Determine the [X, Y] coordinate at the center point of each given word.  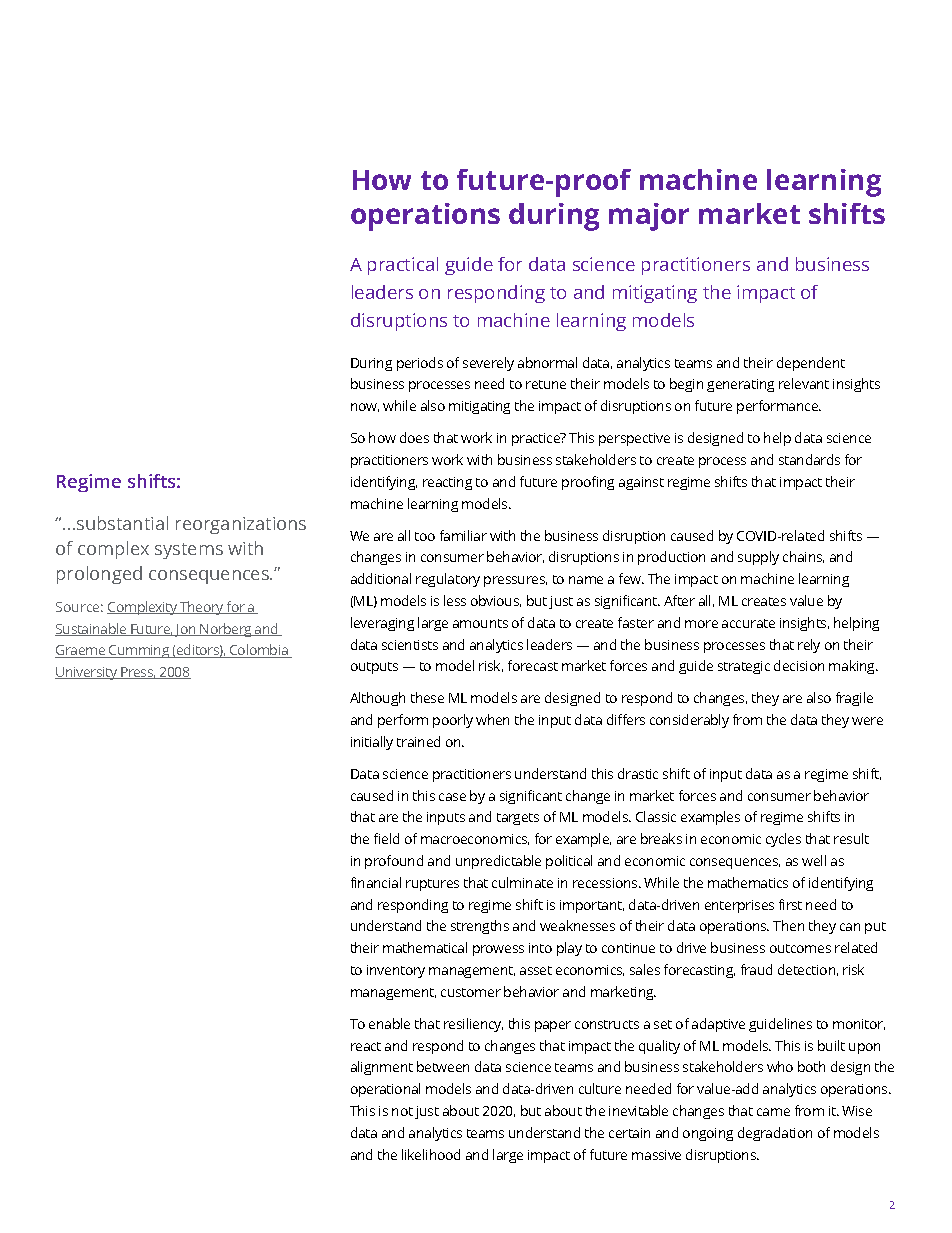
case [452, 797]
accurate [748, 623]
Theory [202, 608]
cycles [783, 840]
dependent [811, 364]
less [455, 600]
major [649, 217]
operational [385, 1090]
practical [403, 266]
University [87, 673]
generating [740, 385]
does [414, 437]
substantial [122, 523]
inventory [396, 971]
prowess [498, 950]
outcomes [800, 948]
